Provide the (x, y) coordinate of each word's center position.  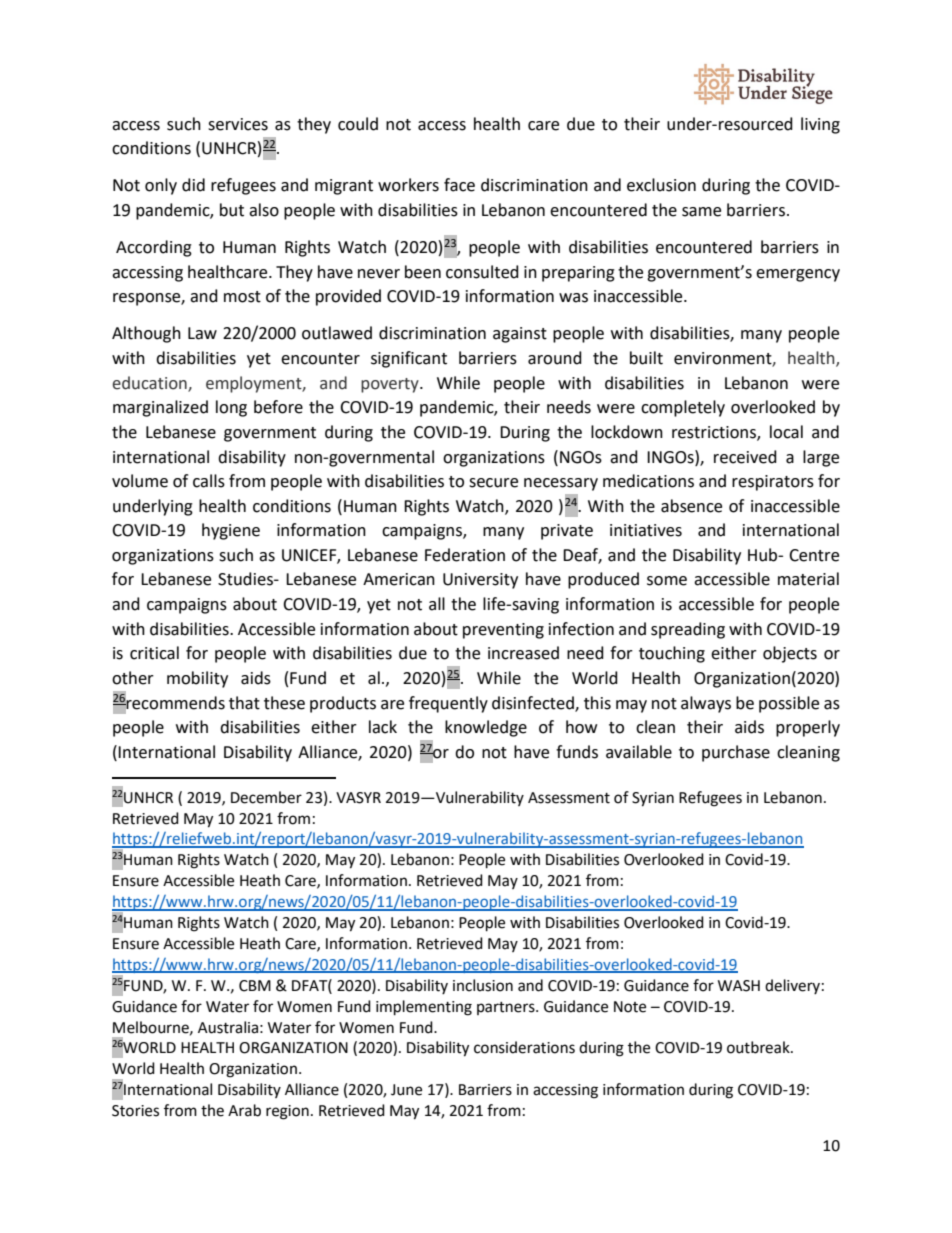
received (745, 457)
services (238, 124)
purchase (736, 753)
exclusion (661, 185)
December (266, 797)
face (459, 185)
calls (209, 481)
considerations (524, 1047)
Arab (244, 1110)
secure (493, 483)
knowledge (486, 728)
